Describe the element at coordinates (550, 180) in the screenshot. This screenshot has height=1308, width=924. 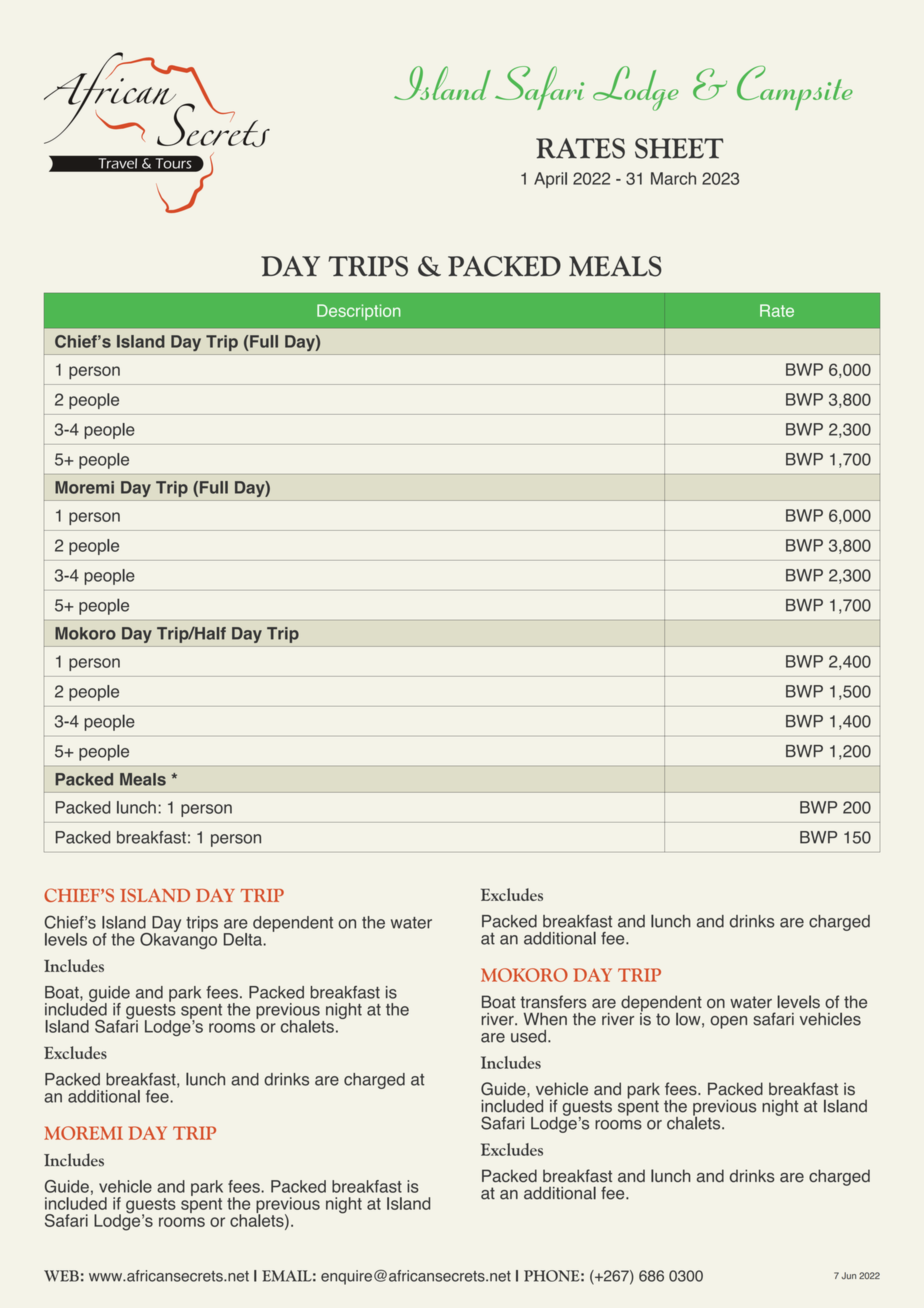
I see `April` at that location.
